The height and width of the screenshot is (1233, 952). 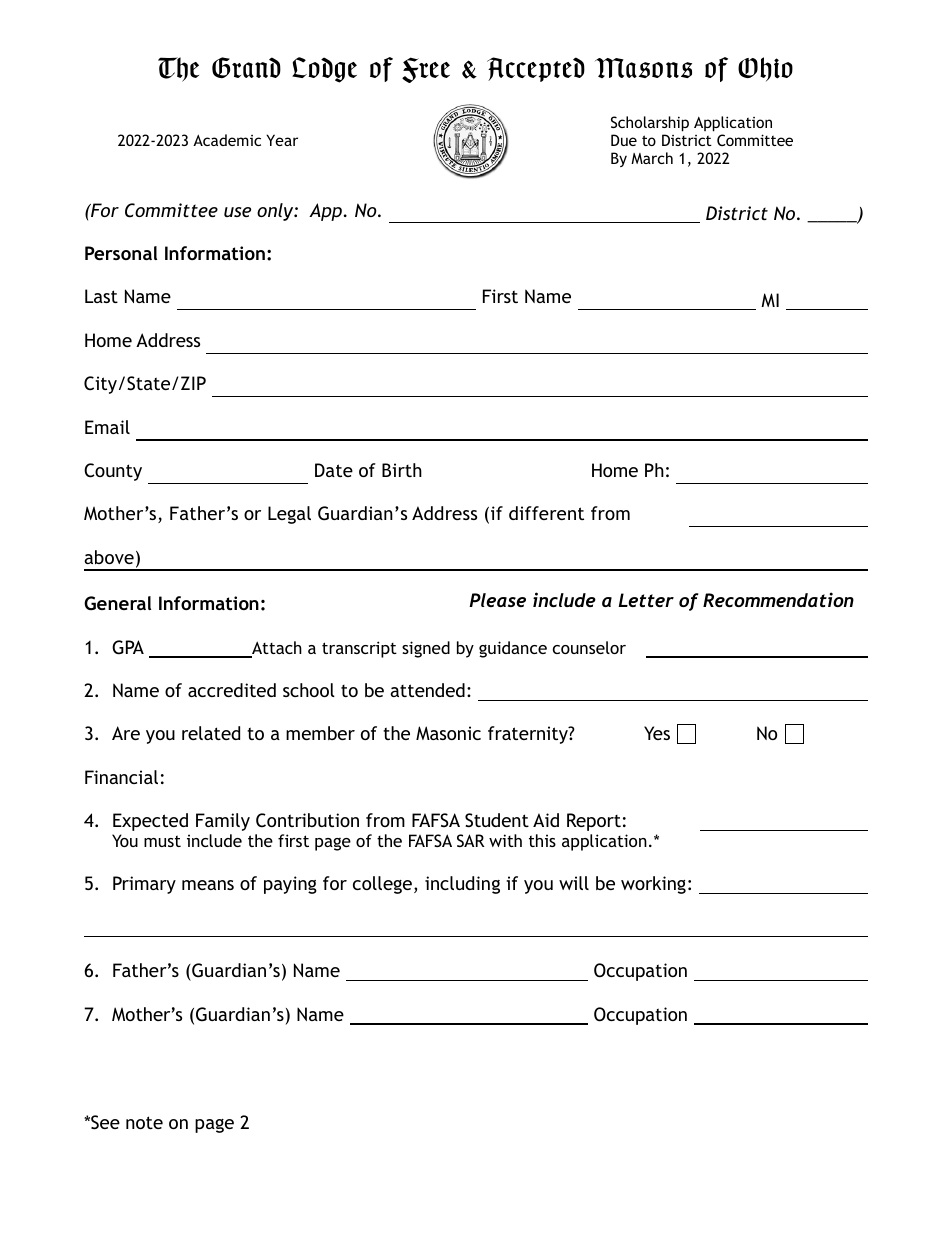 What do you see at coordinates (448, 733) in the screenshot?
I see `Masonic` at bounding box center [448, 733].
